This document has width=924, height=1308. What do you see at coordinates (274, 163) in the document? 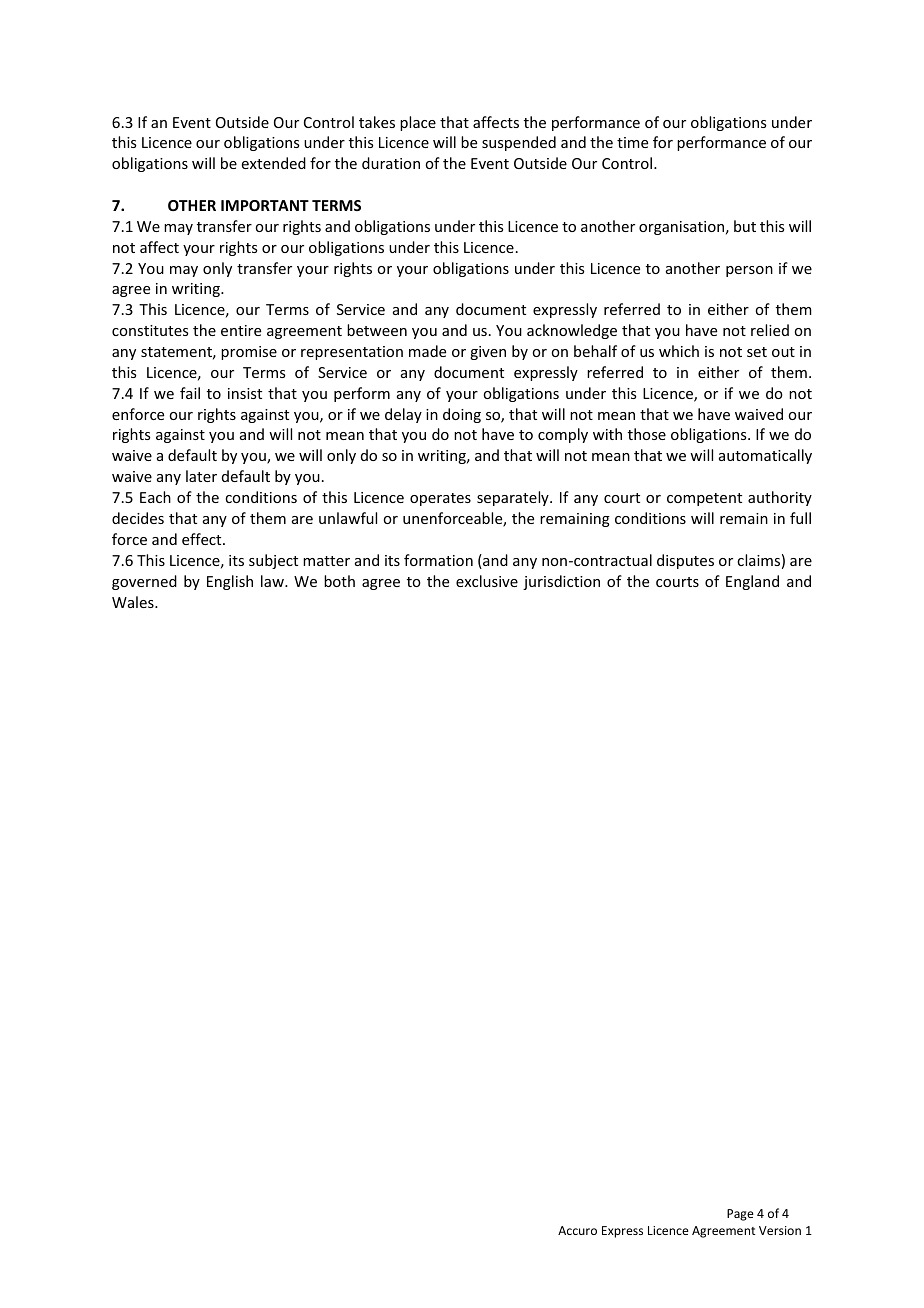
I see `extended` at bounding box center [274, 163].
